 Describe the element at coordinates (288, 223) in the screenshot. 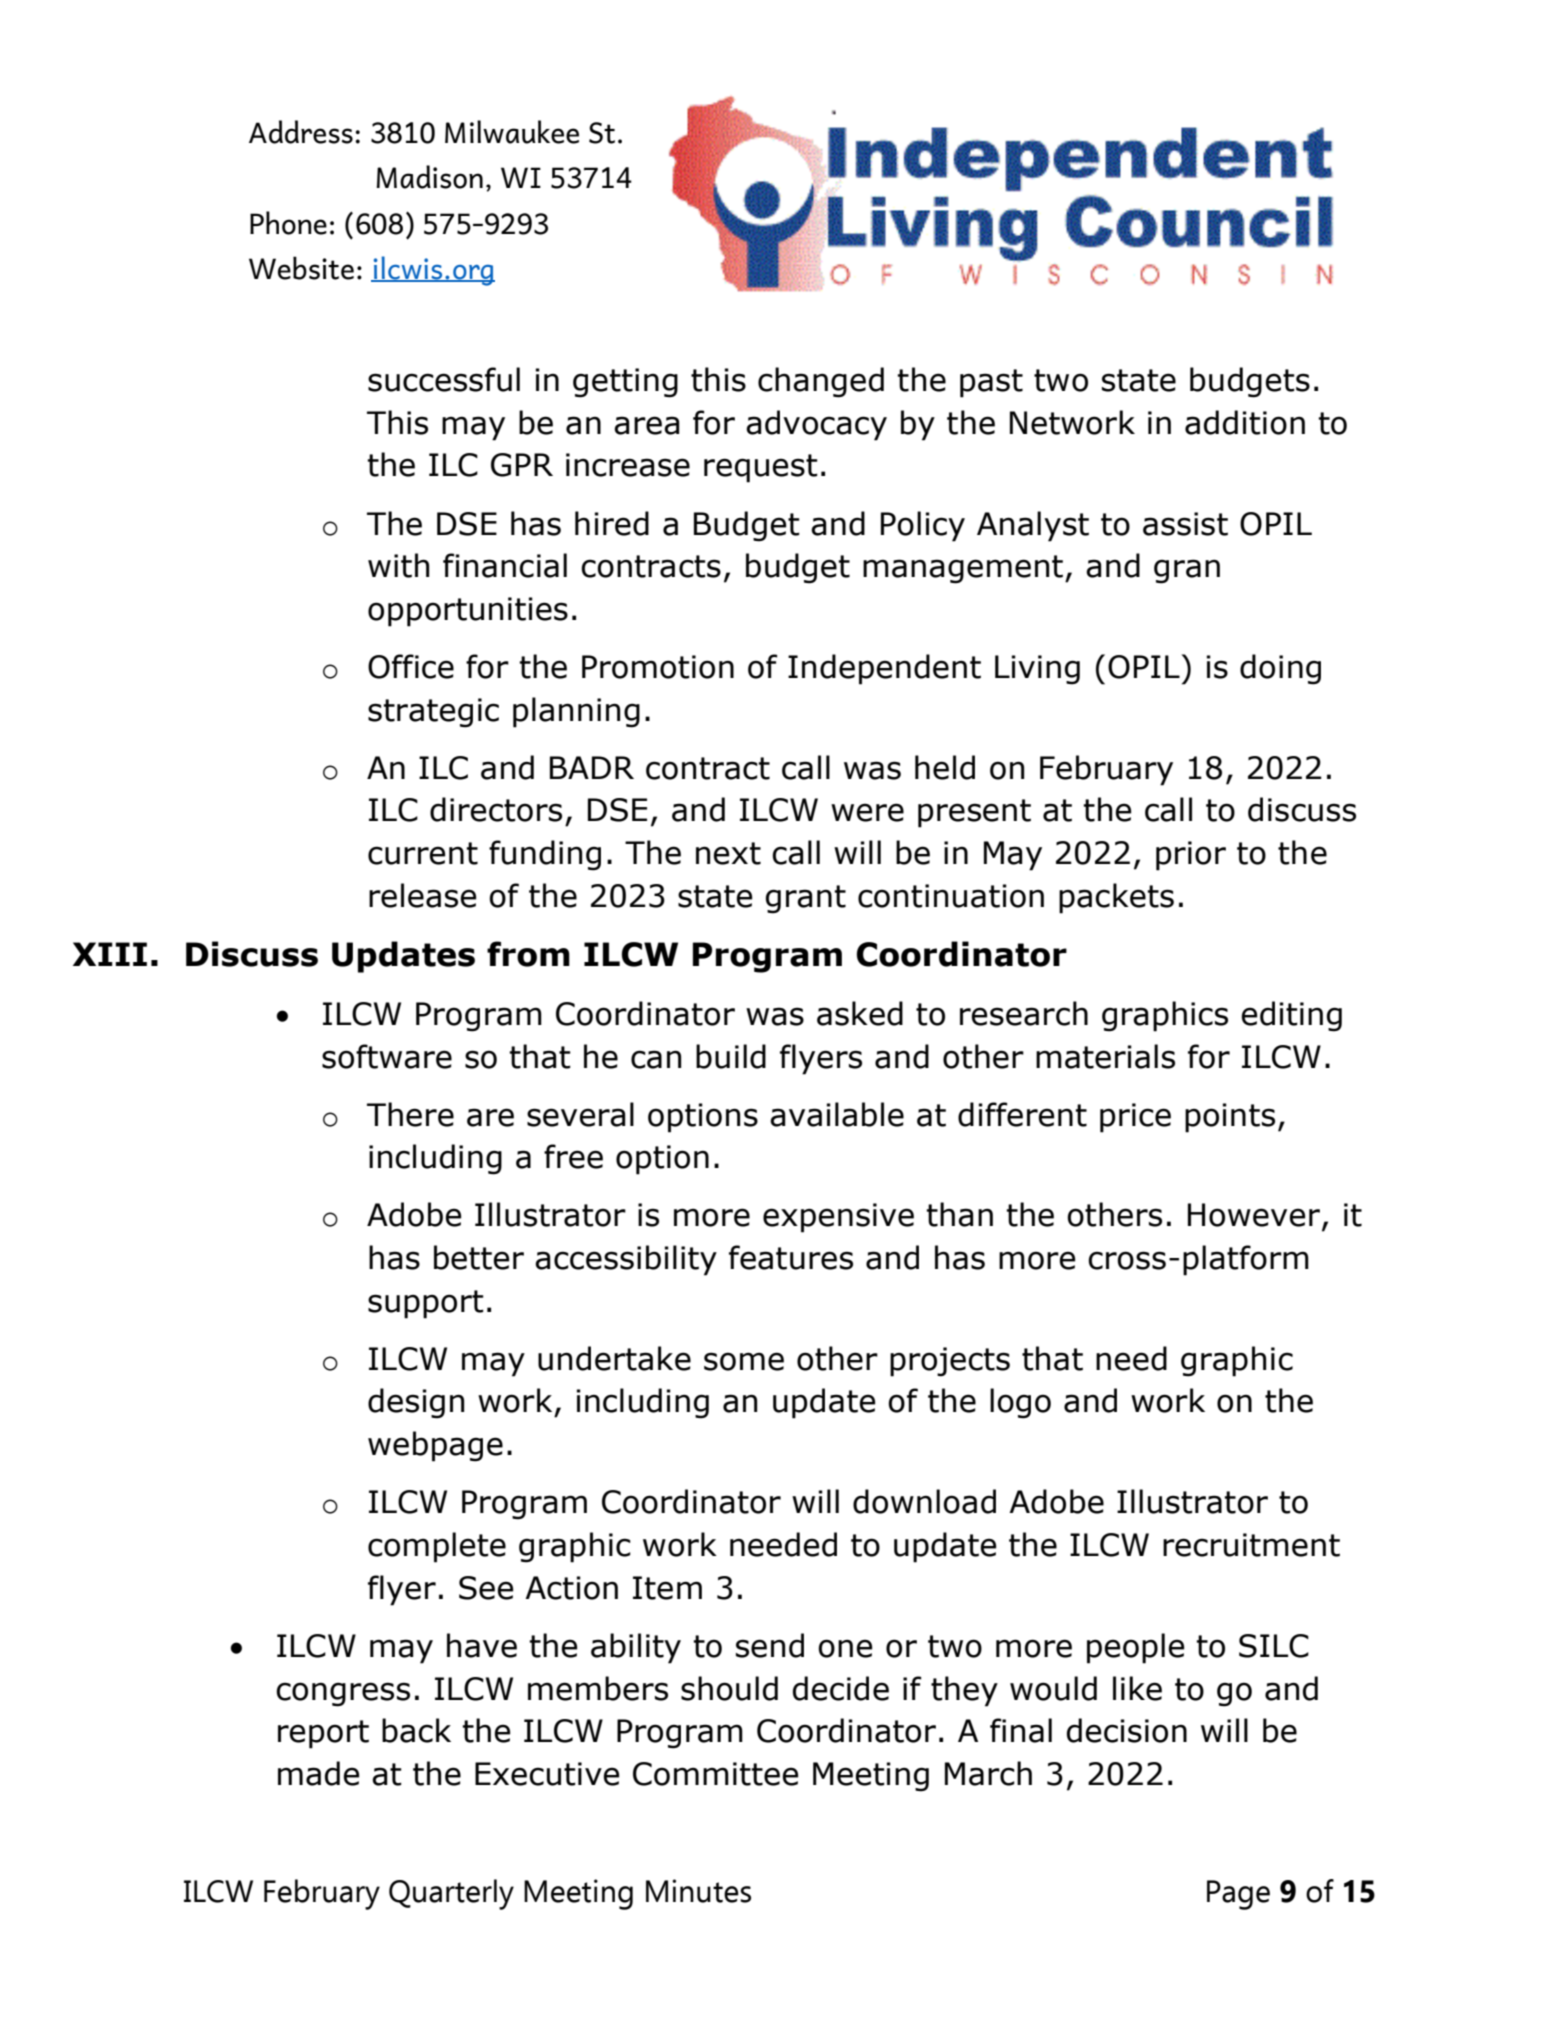

I see `Phone` at that location.
